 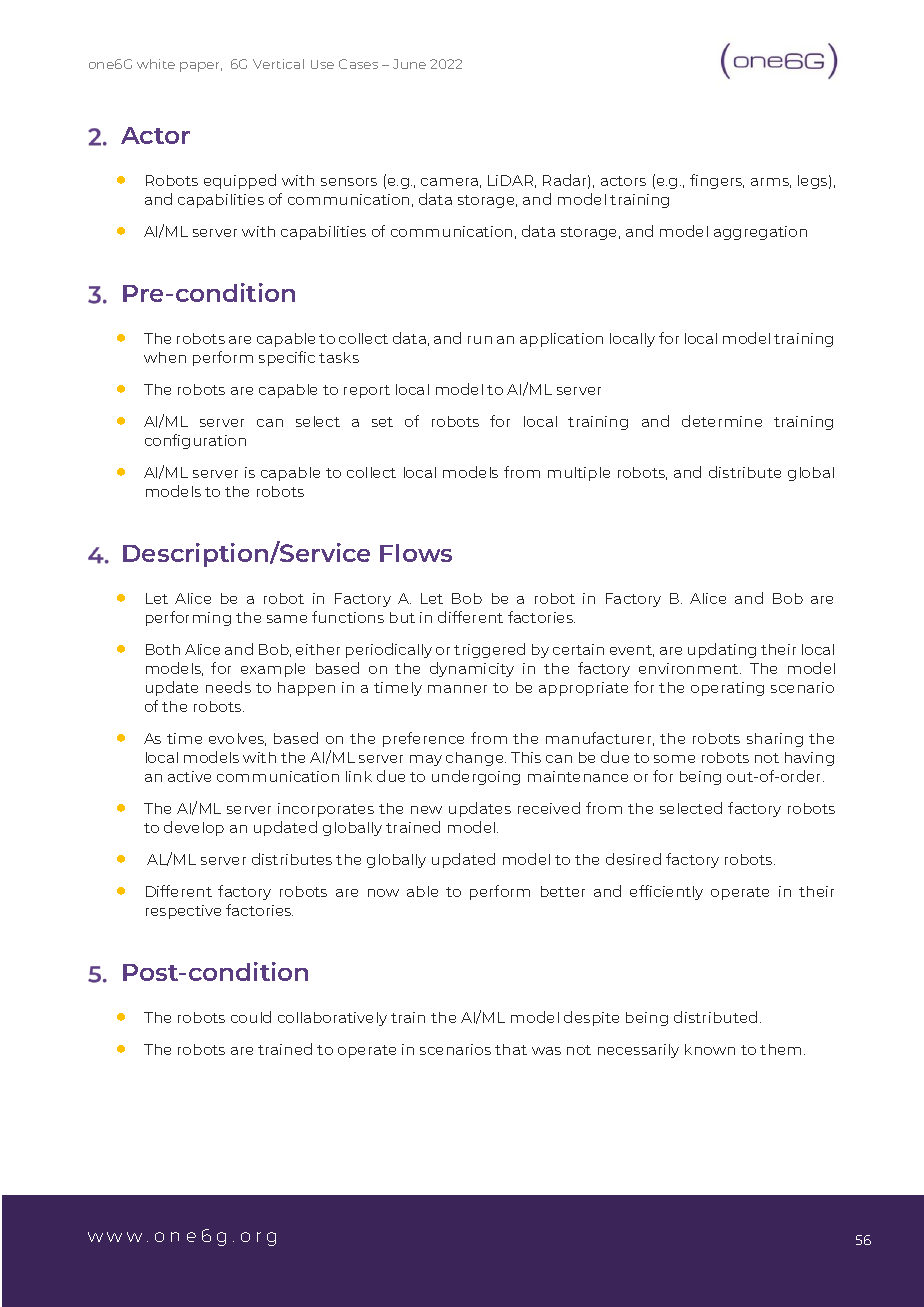 What do you see at coordinates (409, 64) in the page?
I see `June` at bounding box center [409, 64].
